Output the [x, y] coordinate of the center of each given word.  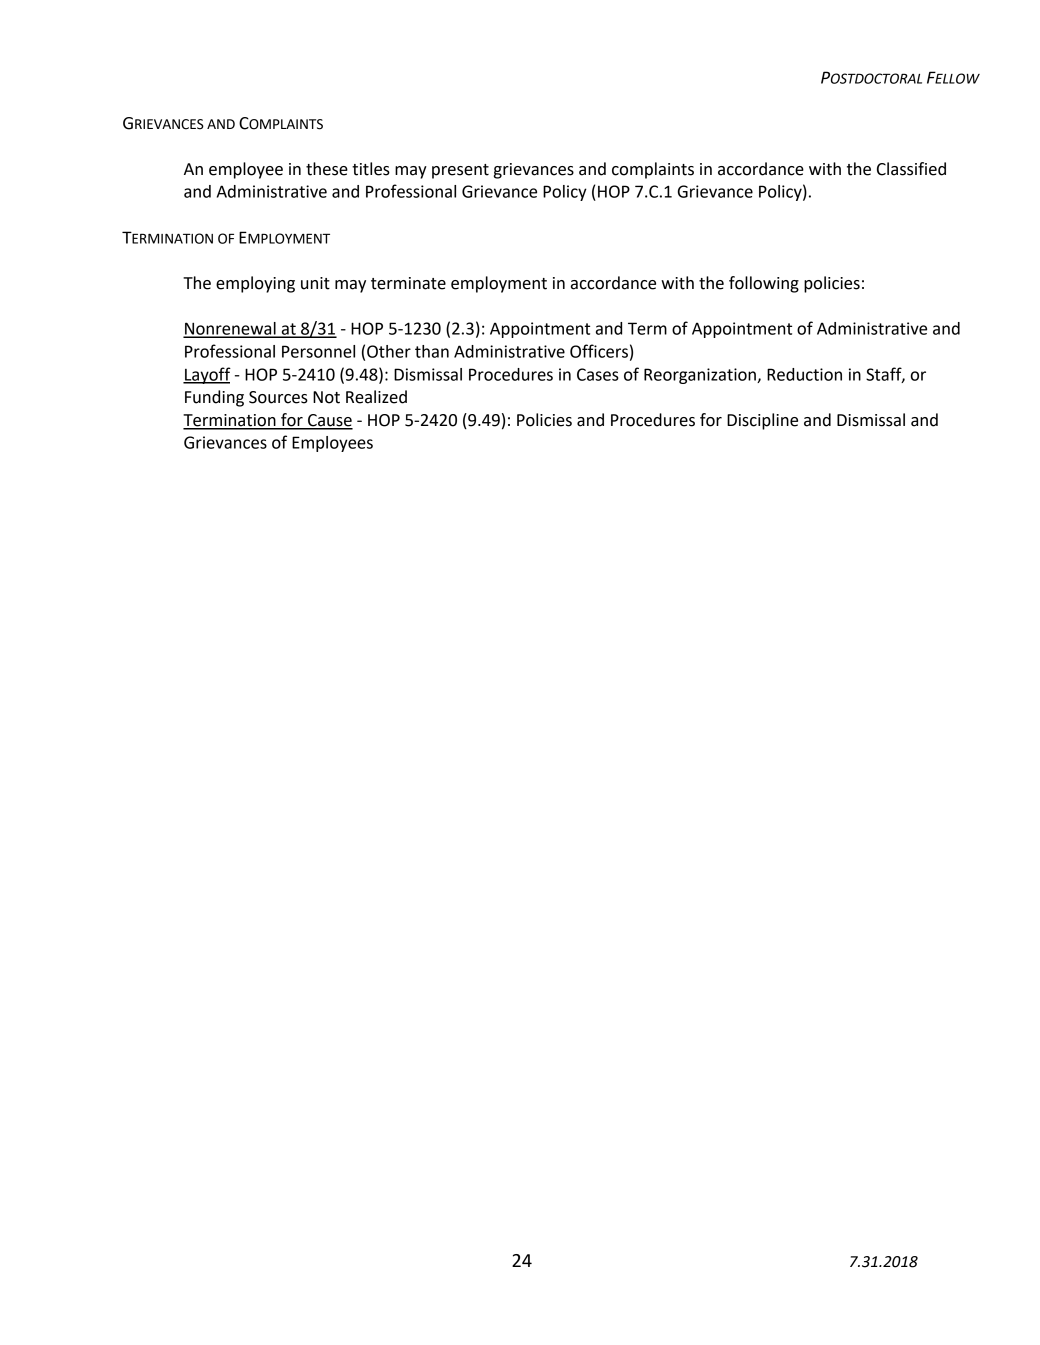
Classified [911, 169]
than [432, 351]
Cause [329, 421]
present [460, 171]
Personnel [318, 351]
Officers [599, 351]
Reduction [804, 374]
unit [315, 283]
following [764, 284]
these [327, 169]
